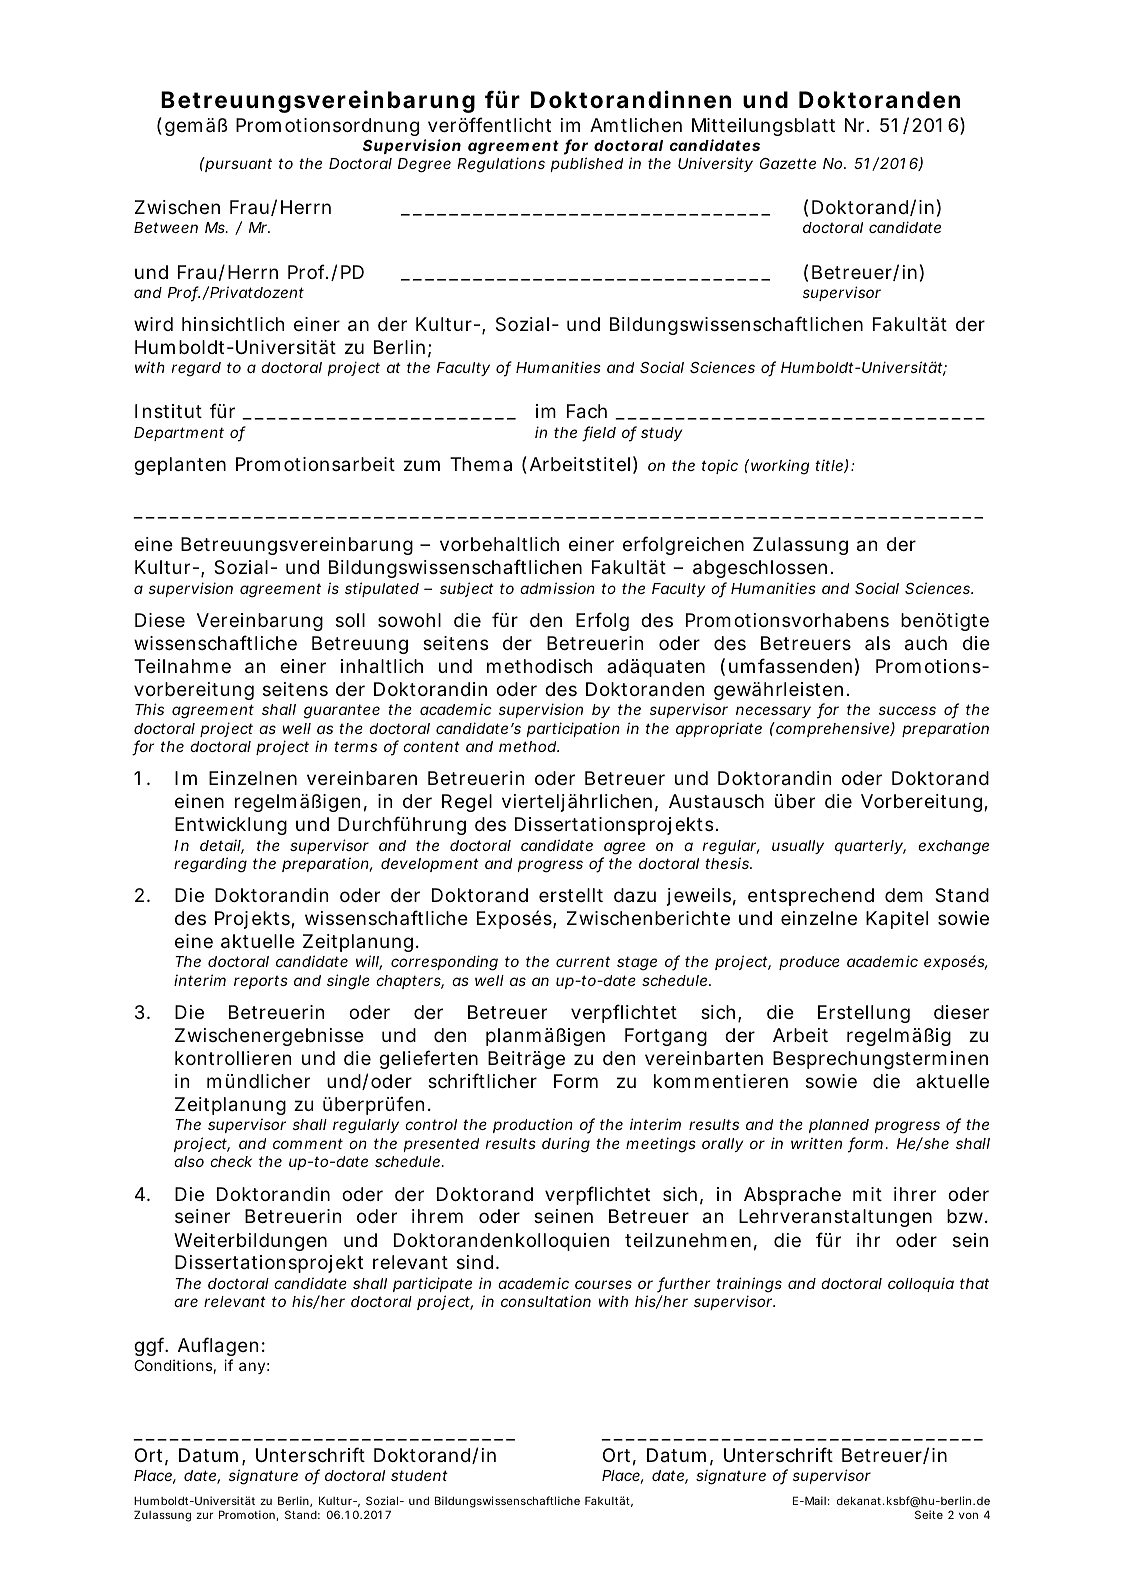  I want to click on Gazette, so click(788, 163).
